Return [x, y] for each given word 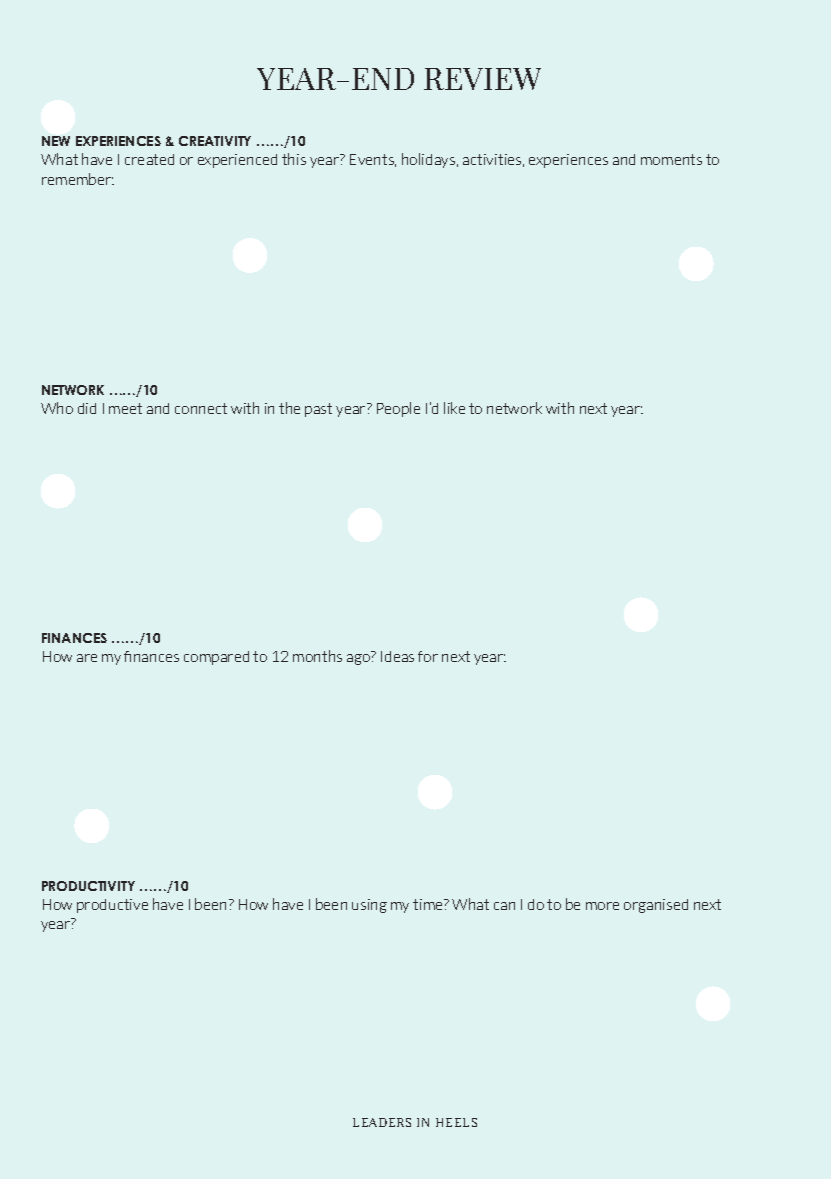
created [149, 159]
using [369, 906]
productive [112, 906]
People [398, 409]
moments [671, 159]
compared [216, 658]
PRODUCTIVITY [88, 886]
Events [373, 160]
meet [125, 408]
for [428, 656]
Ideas [397, 656]
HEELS [456, 1122]
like [454, 408]
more [602, 906]
